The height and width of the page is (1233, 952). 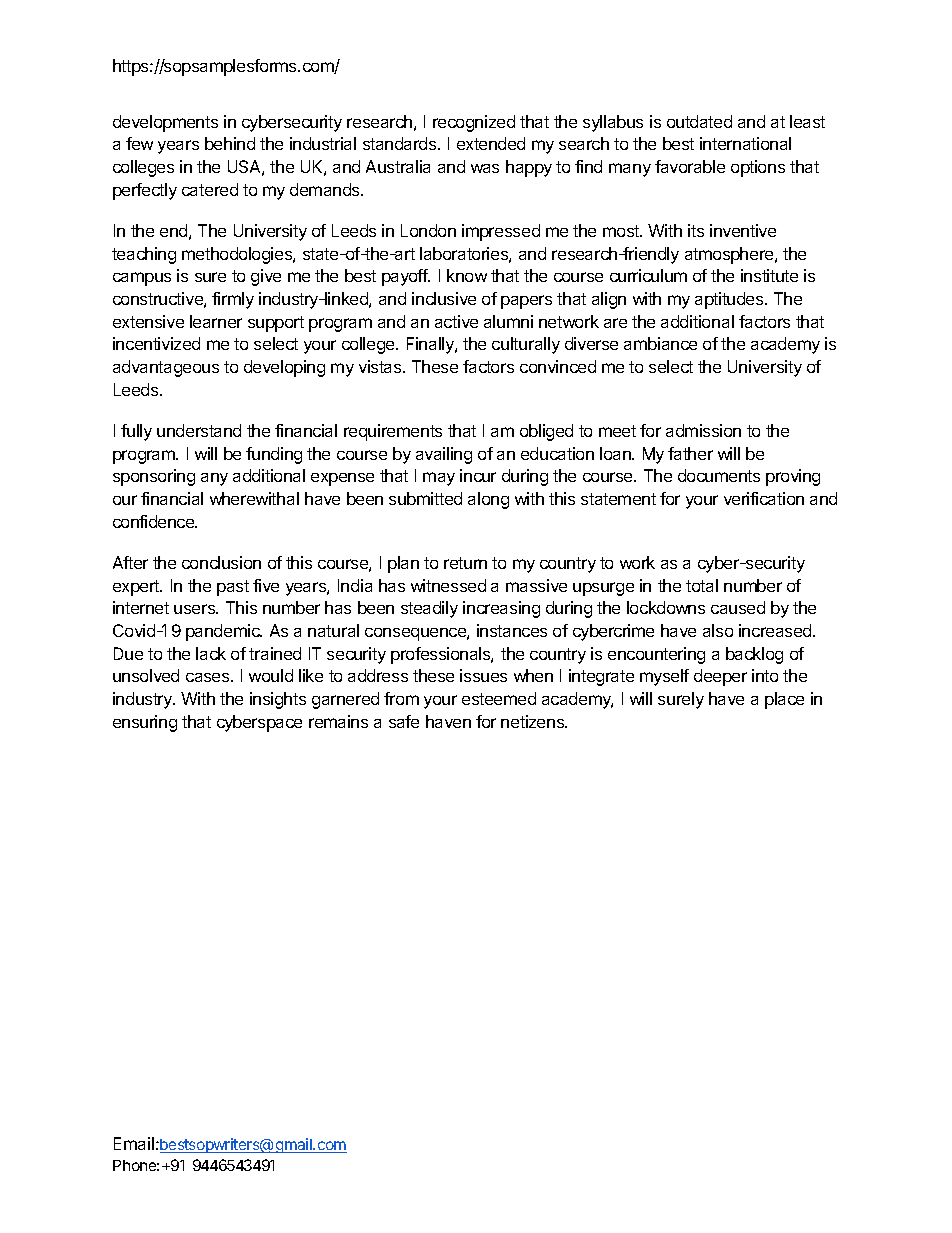 I want to click on documents, so click(x=719, y=475).
